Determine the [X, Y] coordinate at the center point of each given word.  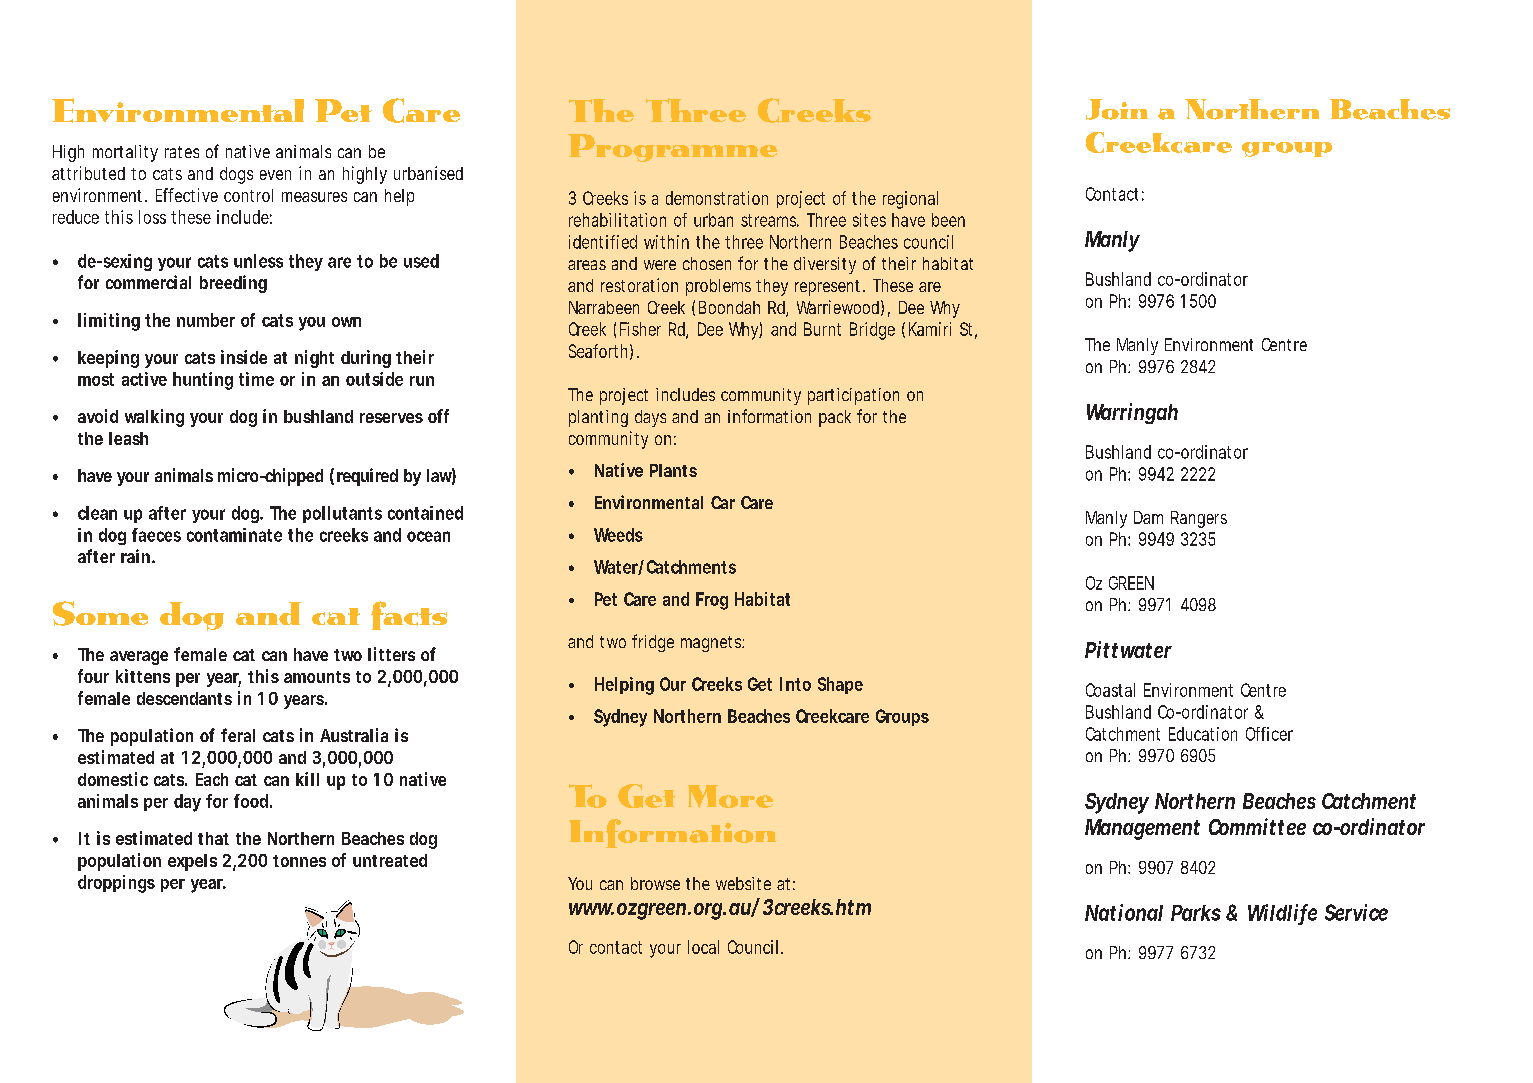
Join [1117, 109]
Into [795, 684]
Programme [672, 148]
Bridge [872, 331]
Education [1203, 734]
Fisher [640, 329]
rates [182, 152]
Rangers [1199, 519]
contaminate [234, 535]
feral [238, 735]
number [206, 320]
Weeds [618, 535]
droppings [116, 884]
